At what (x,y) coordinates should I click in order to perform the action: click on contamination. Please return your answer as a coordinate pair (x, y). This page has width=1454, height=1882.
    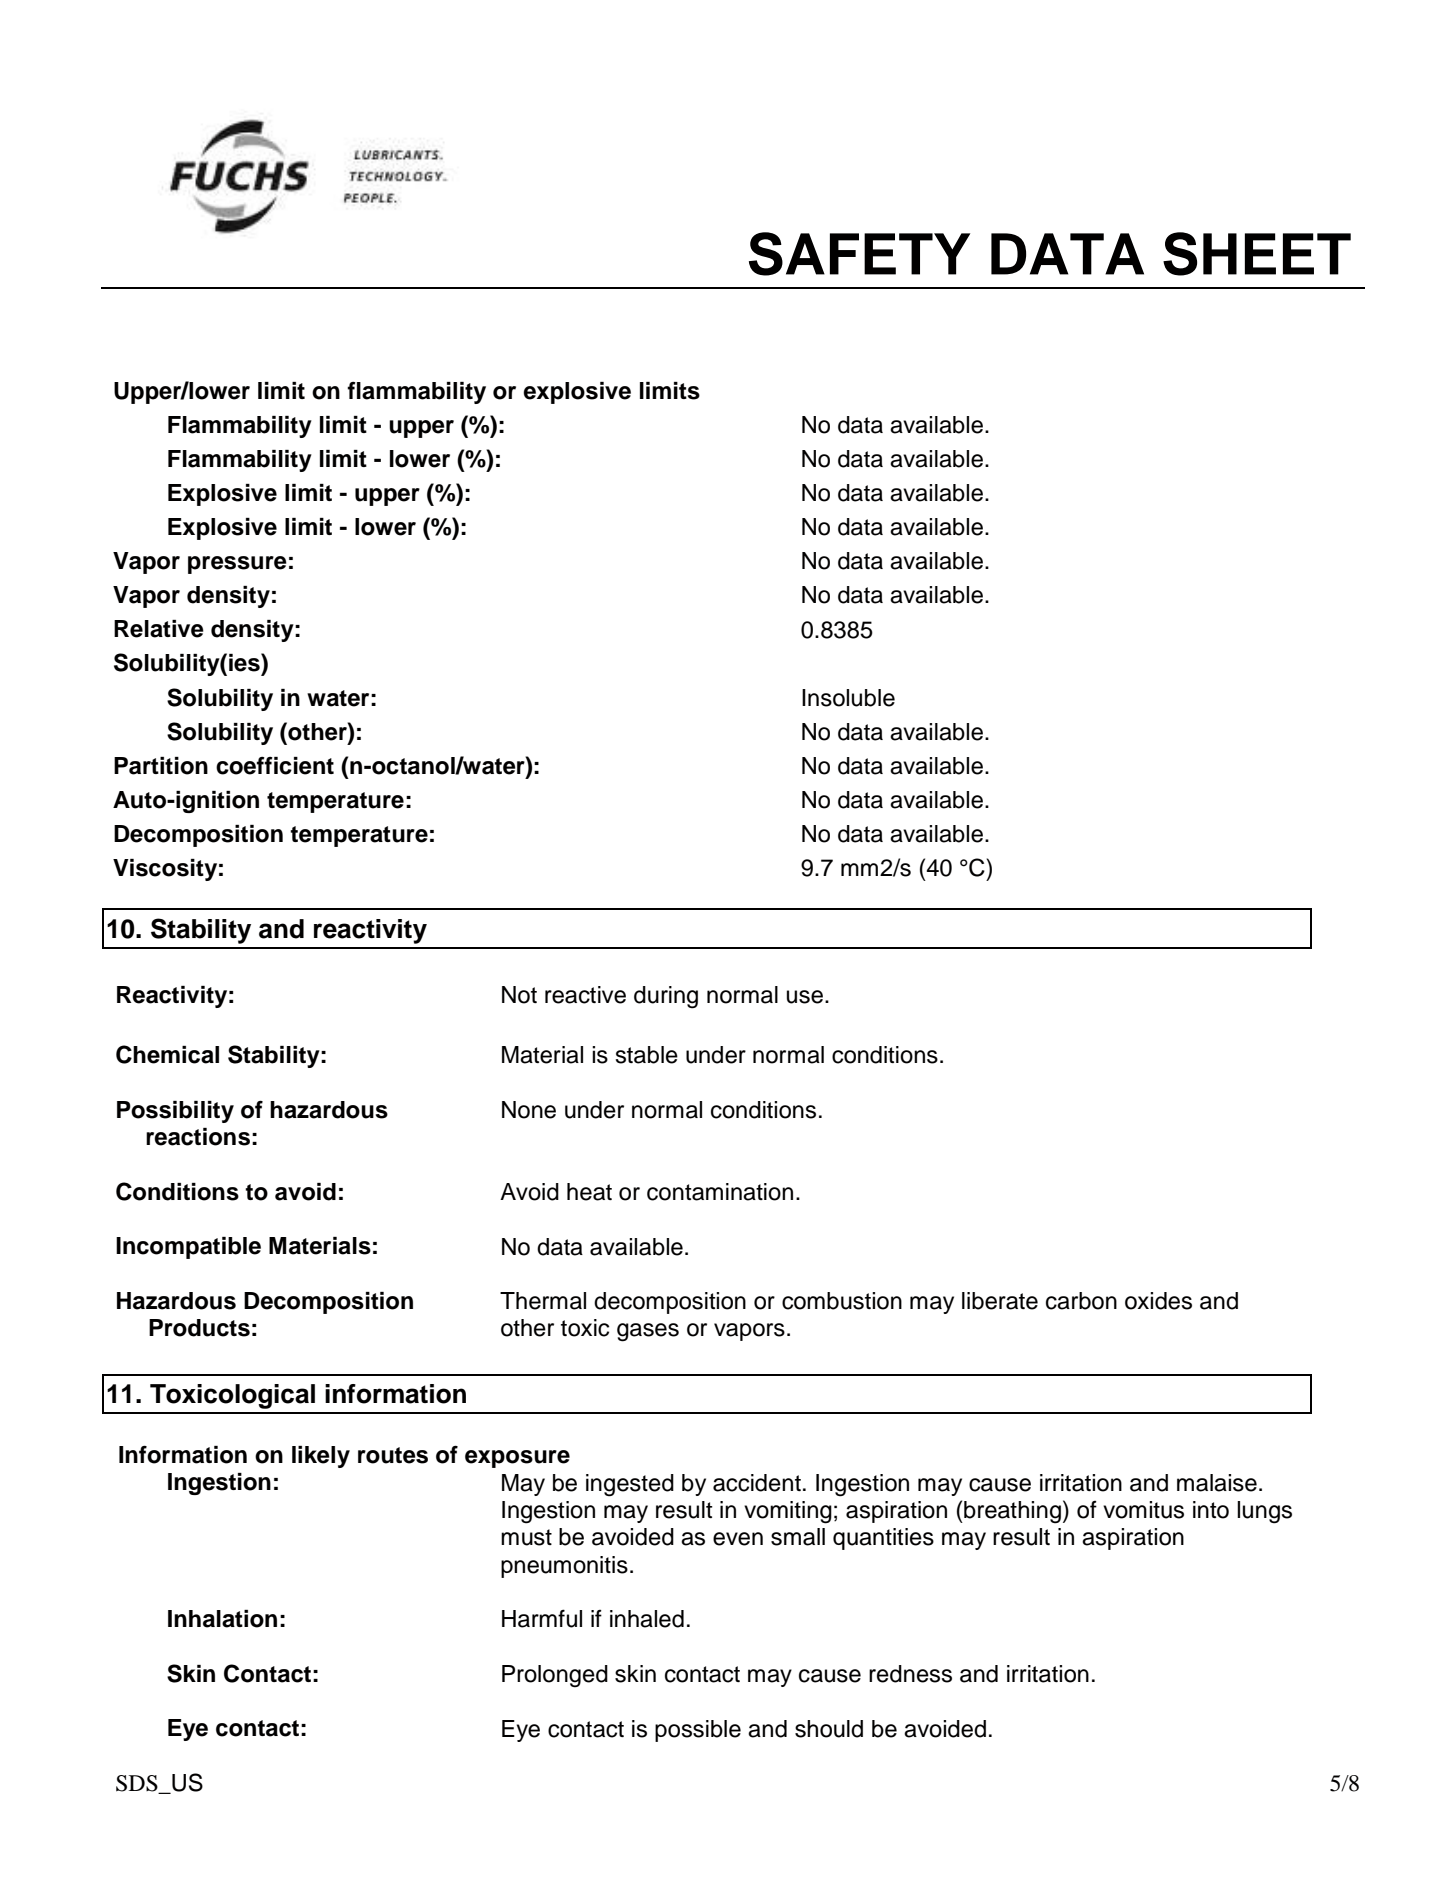
    Looking at the image, I should click on (720, 1192).
